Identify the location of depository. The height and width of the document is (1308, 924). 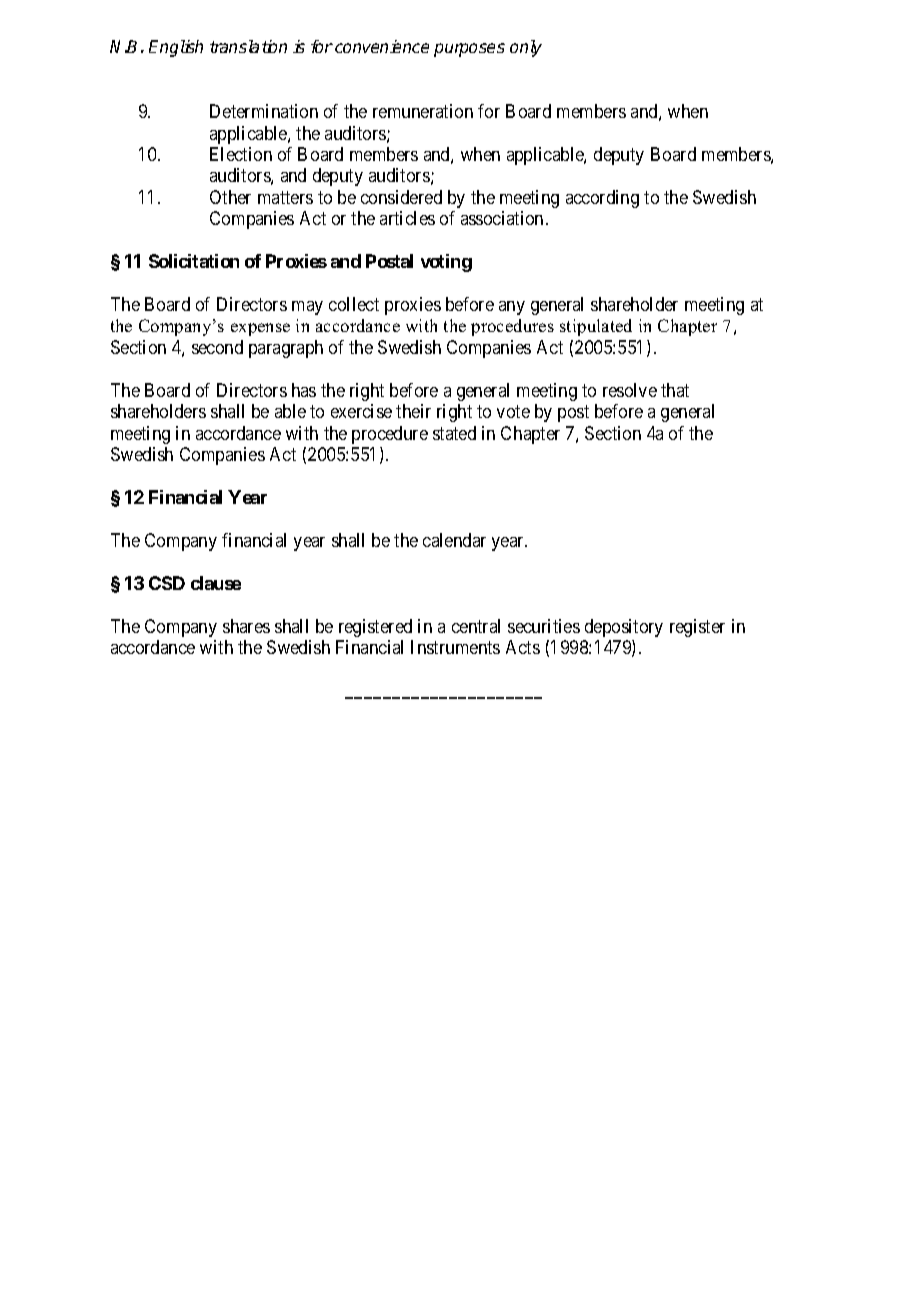
(624, 628).
